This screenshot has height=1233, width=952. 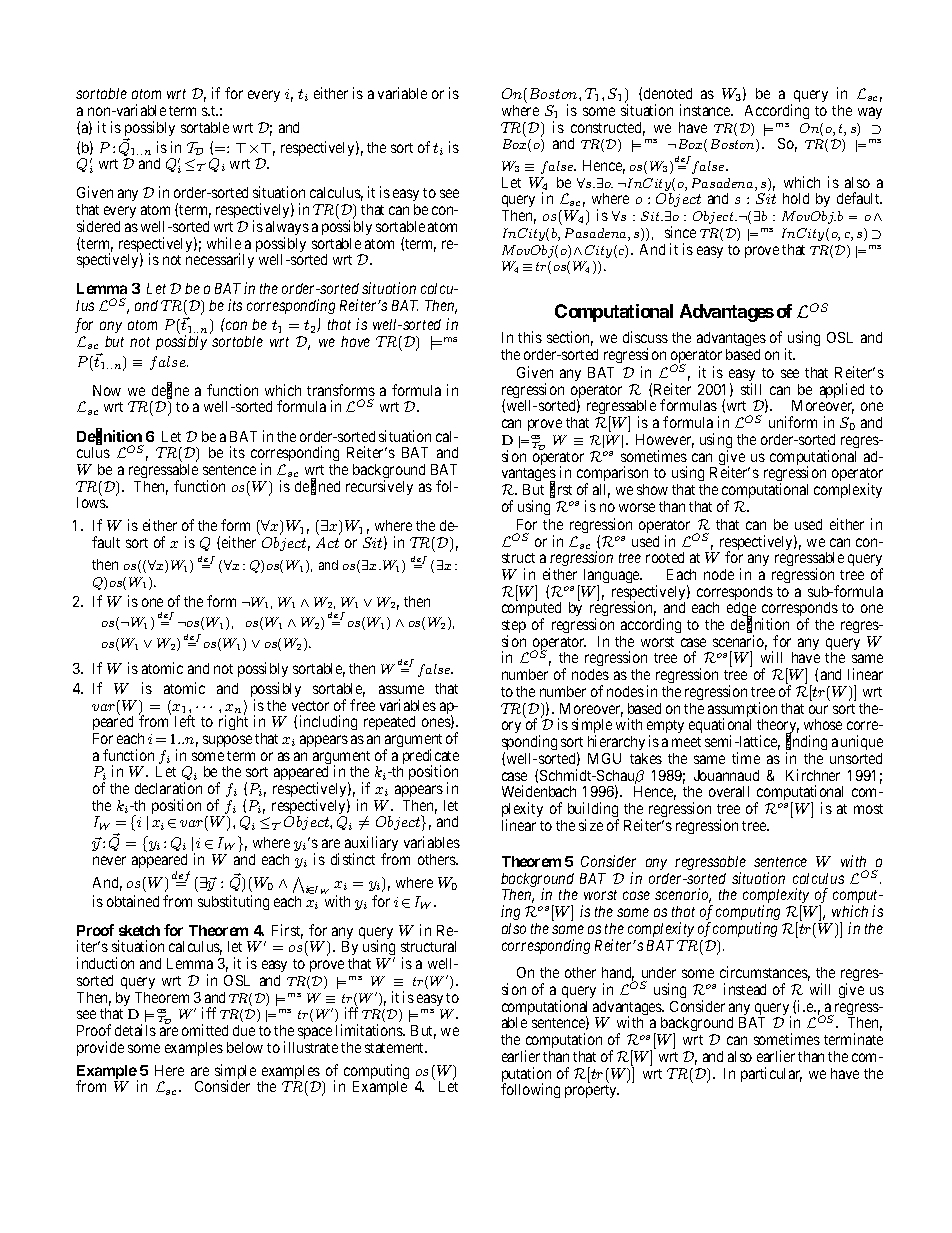 What do you see at coordinates (224, 243) in the screenshot?
I see `while` at bounding box center [224, 243].
